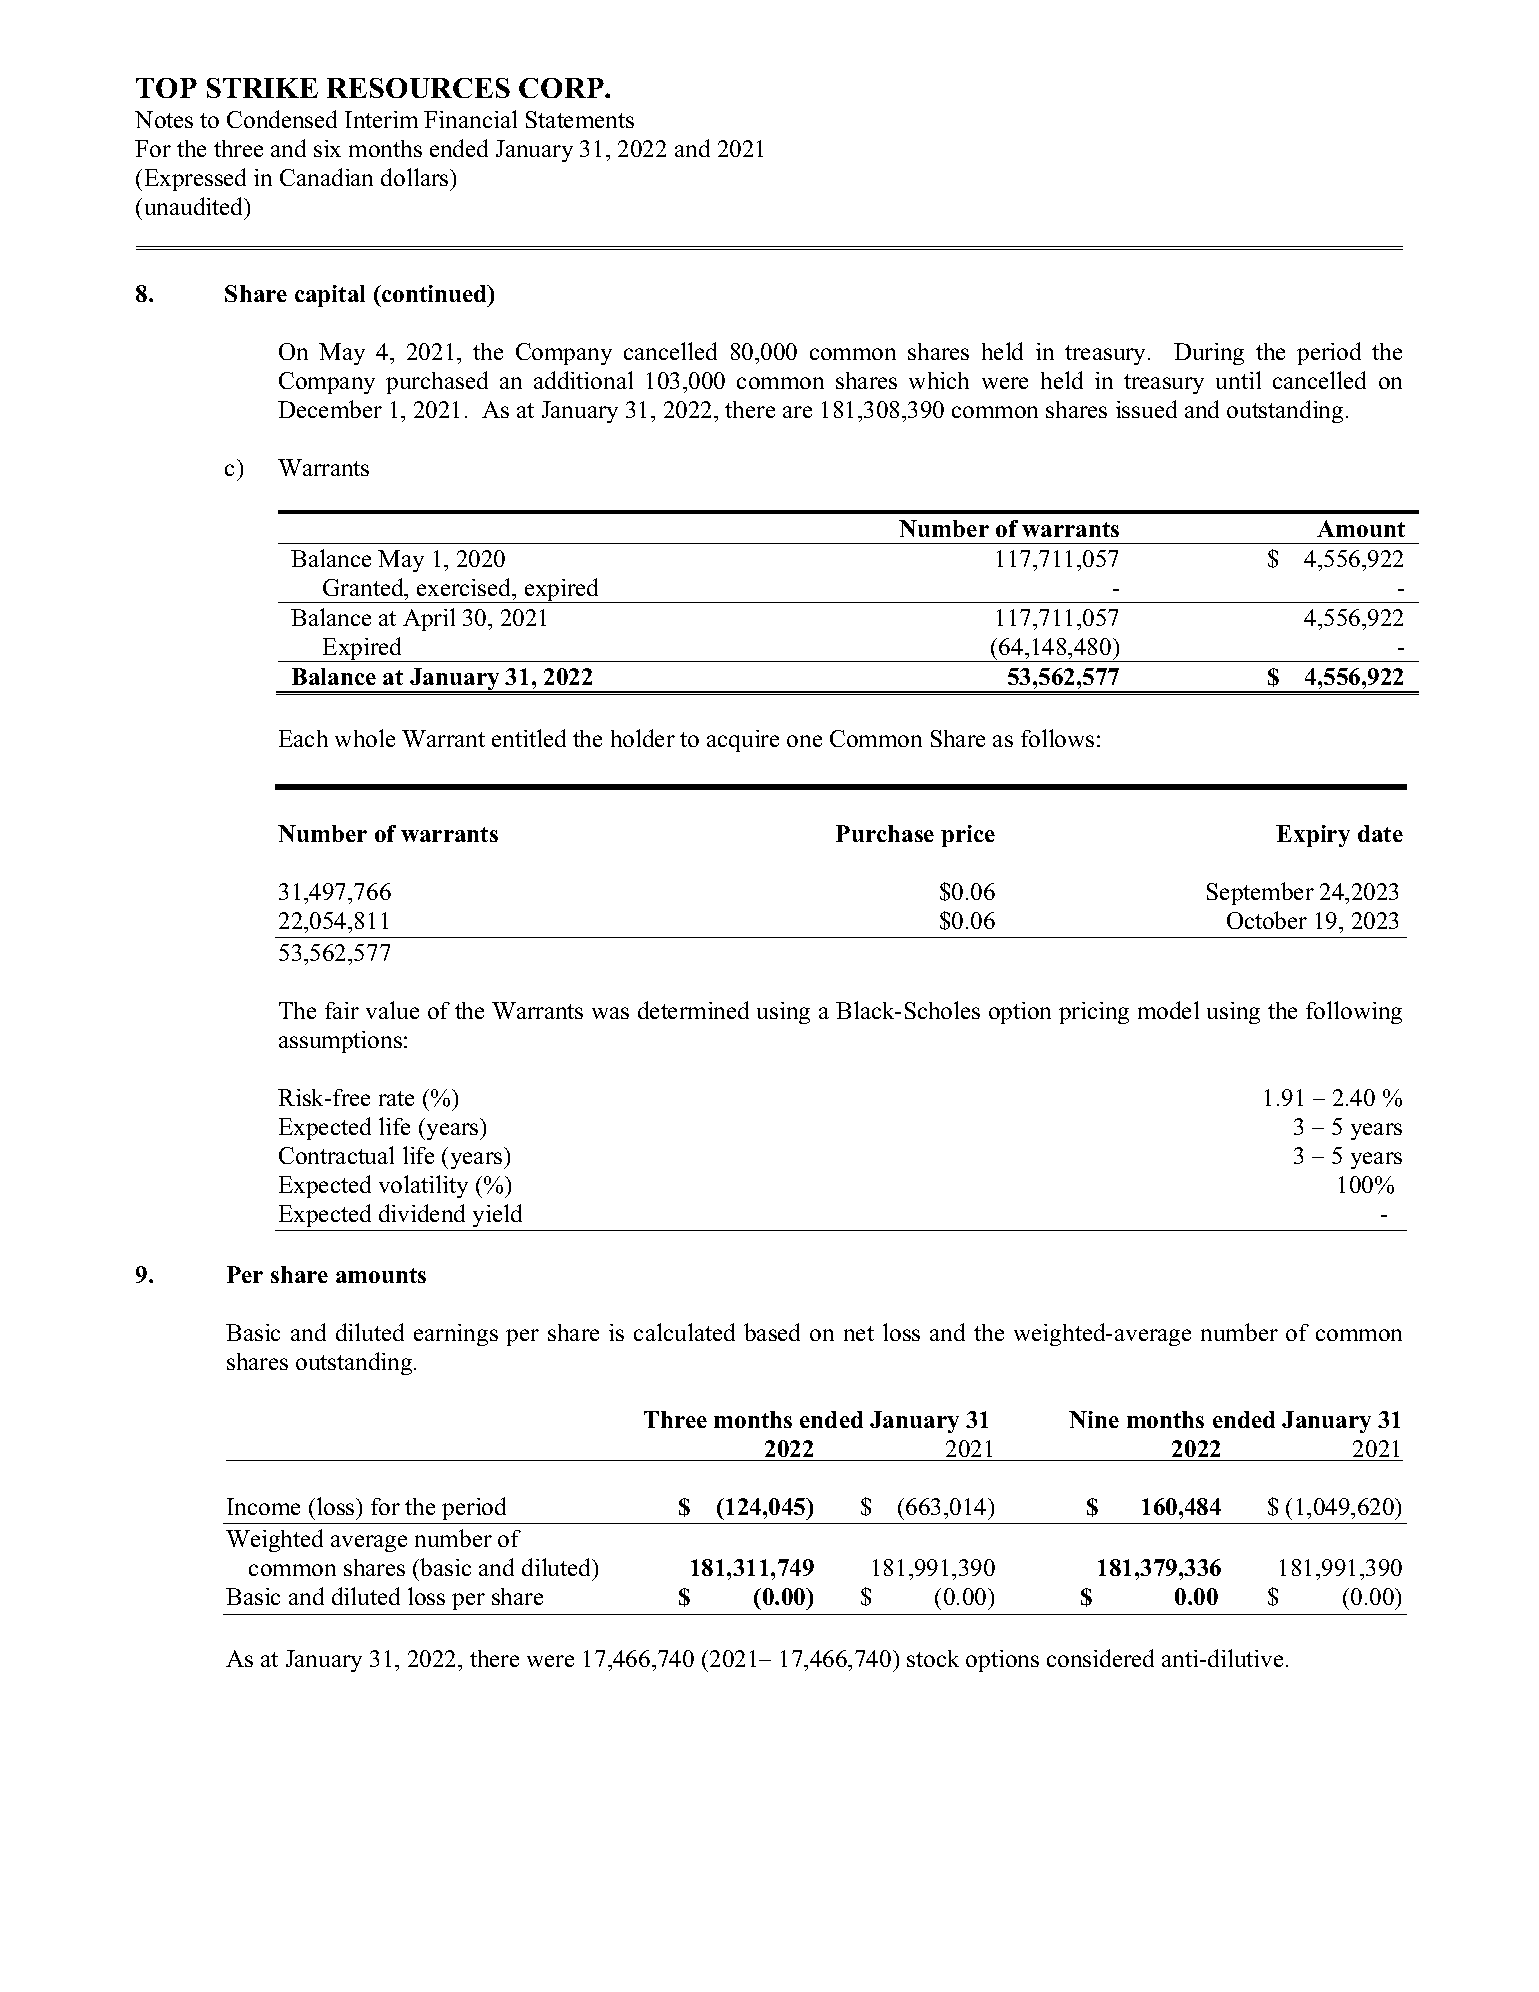 This screenshot has height=1992, width=1539. What do you see at coordinates (968, 836) in the screenshot?
I see `price` at bounding box center [968, 836].
